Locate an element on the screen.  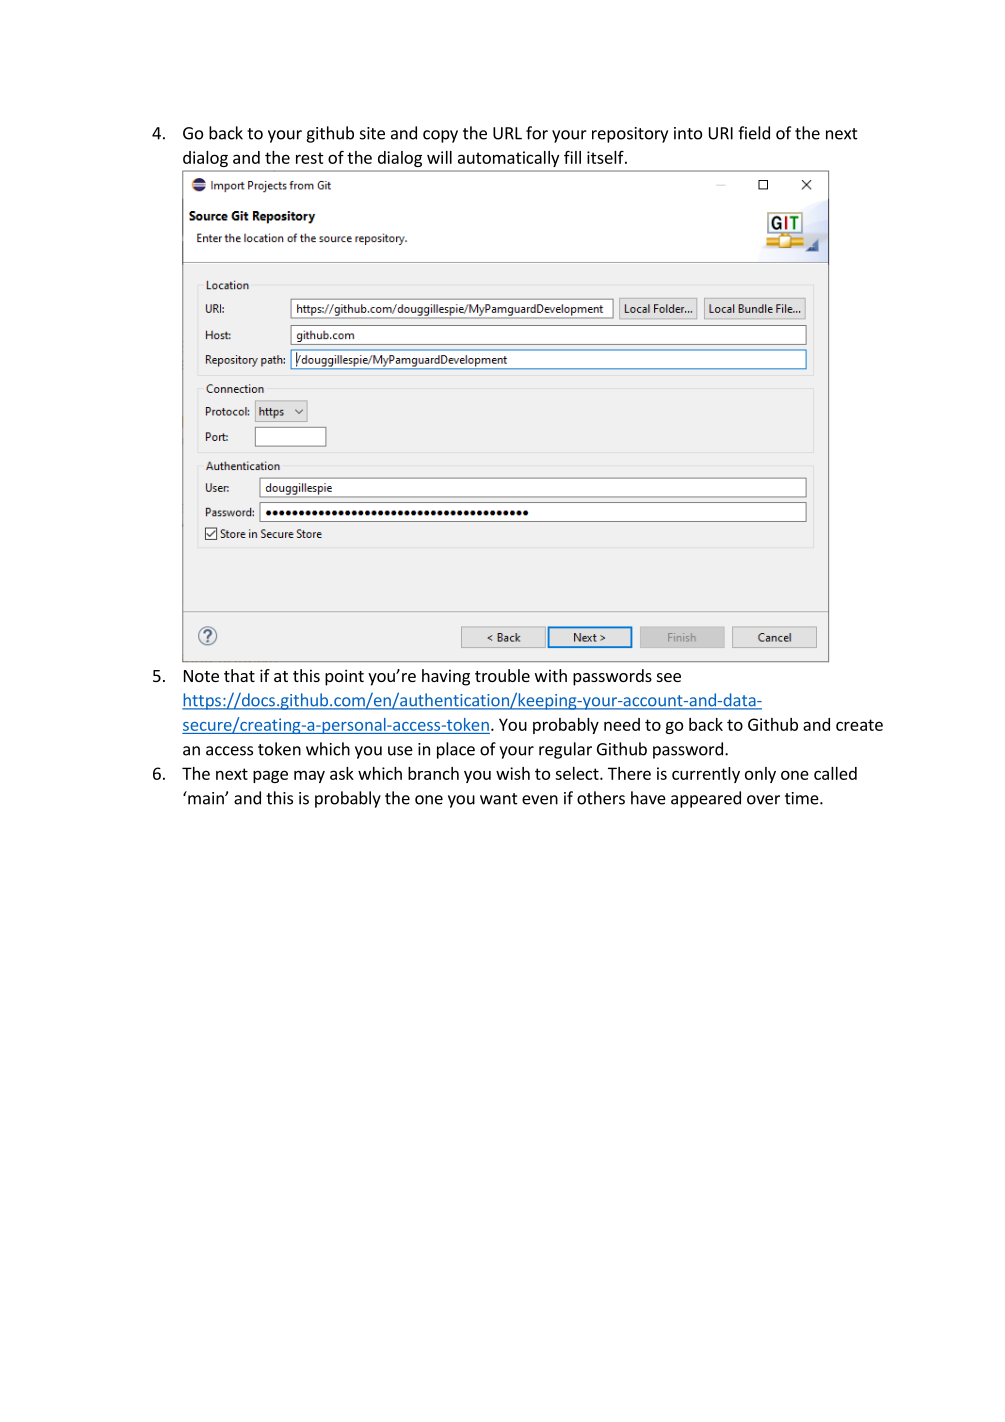
with is located at coordinates (551, 675).
